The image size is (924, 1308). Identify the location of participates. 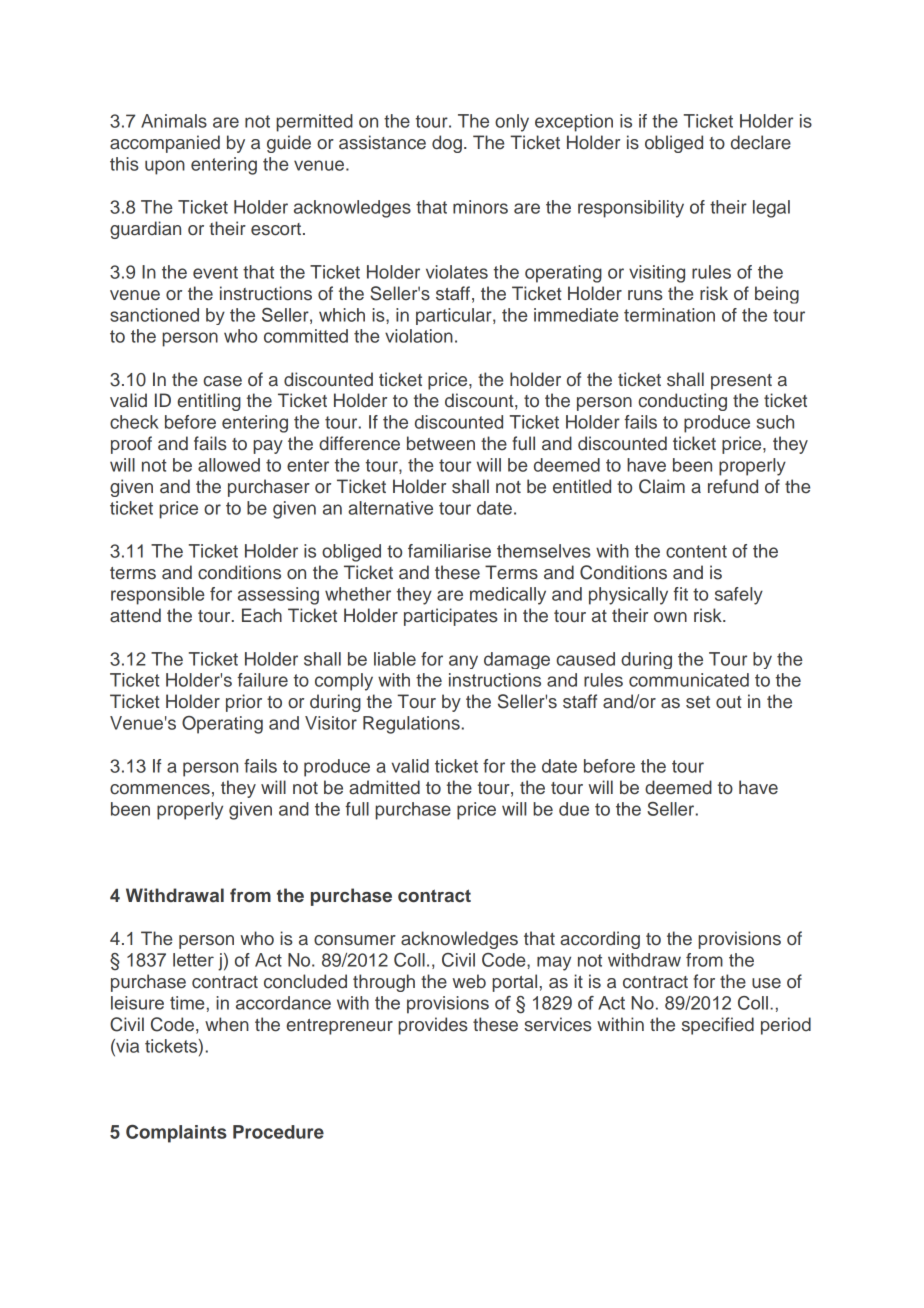
(451, 617).
